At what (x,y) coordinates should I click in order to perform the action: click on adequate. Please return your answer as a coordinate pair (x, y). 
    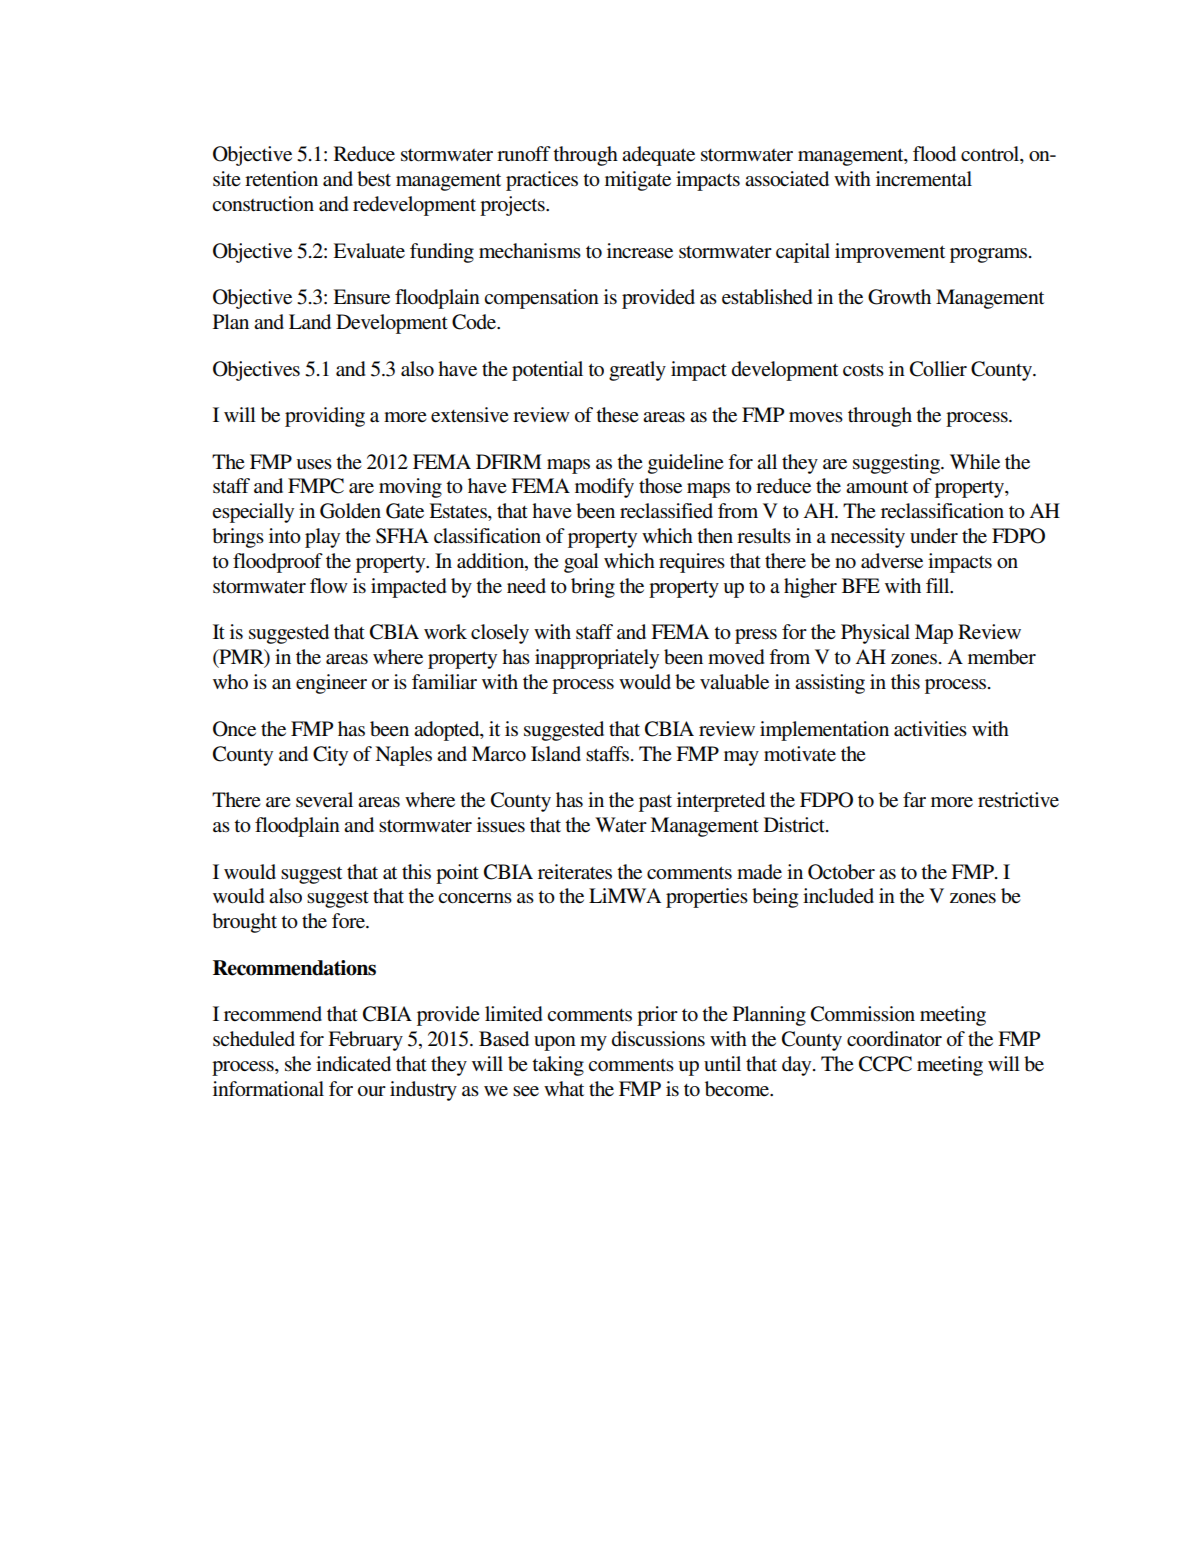
    Looking at the image, I should click on (658, 156).
